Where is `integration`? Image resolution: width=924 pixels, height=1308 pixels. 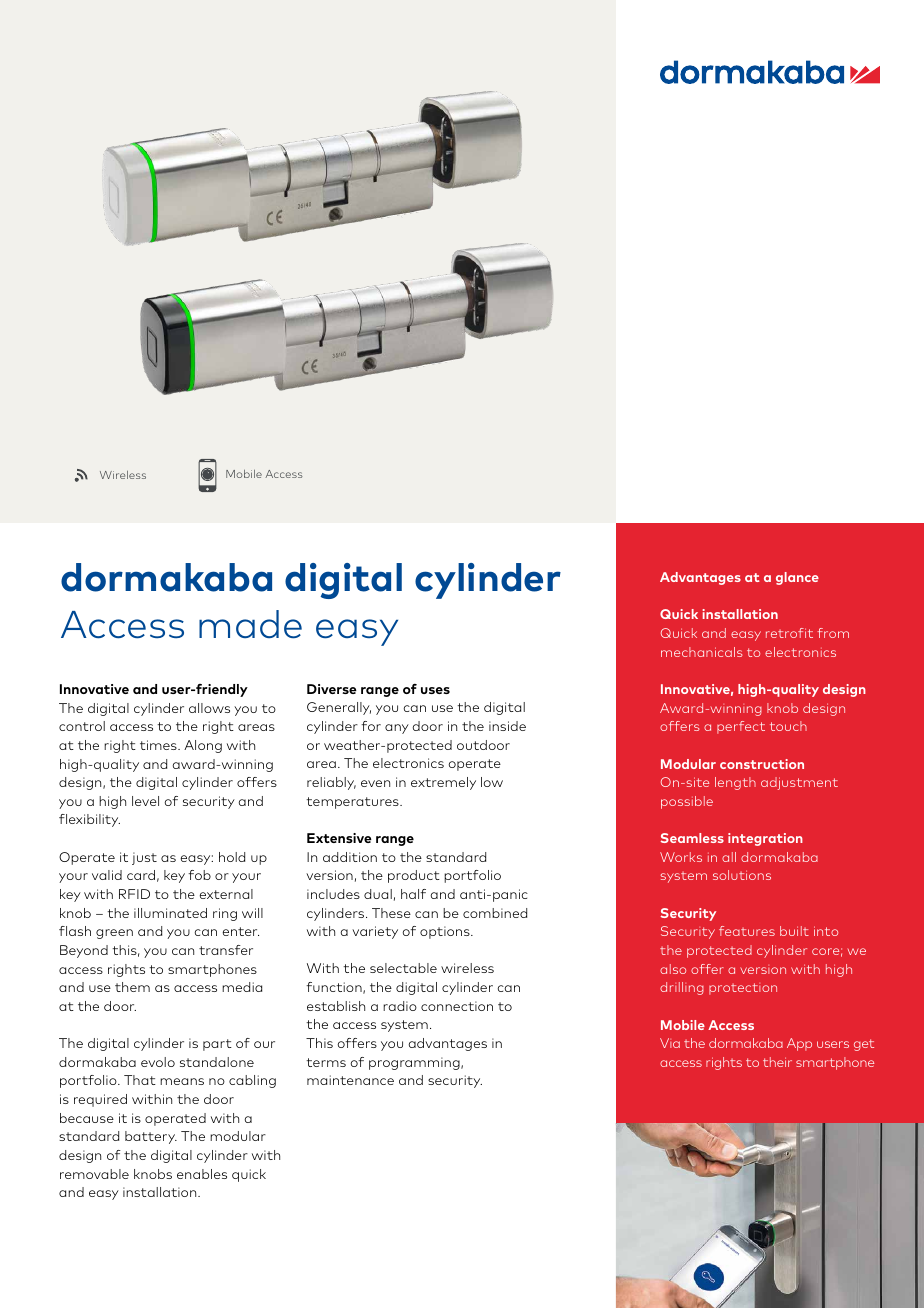 integration is located at coordinates (765, 839).
